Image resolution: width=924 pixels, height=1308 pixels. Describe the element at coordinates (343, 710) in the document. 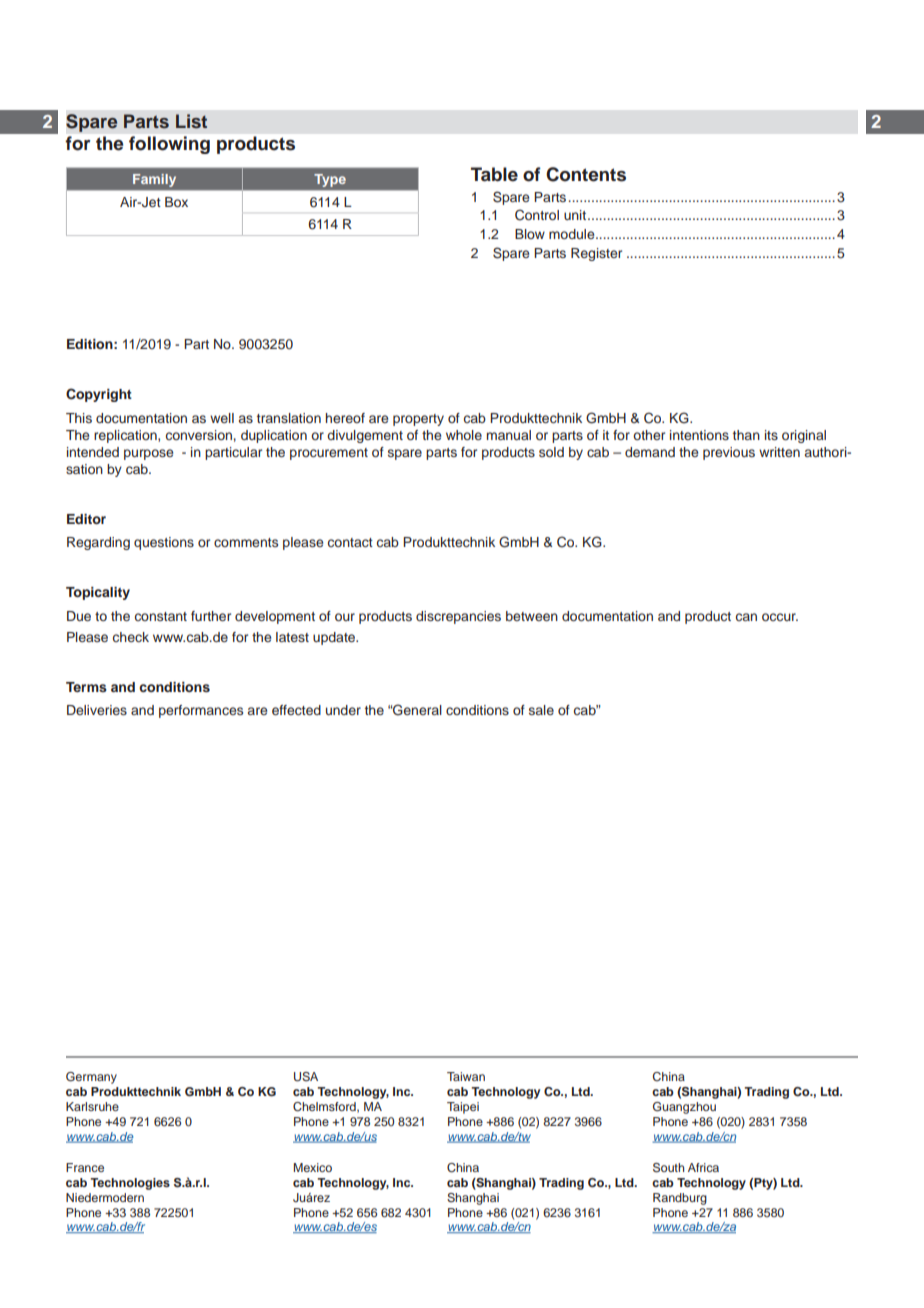

I see `under` at that location.
